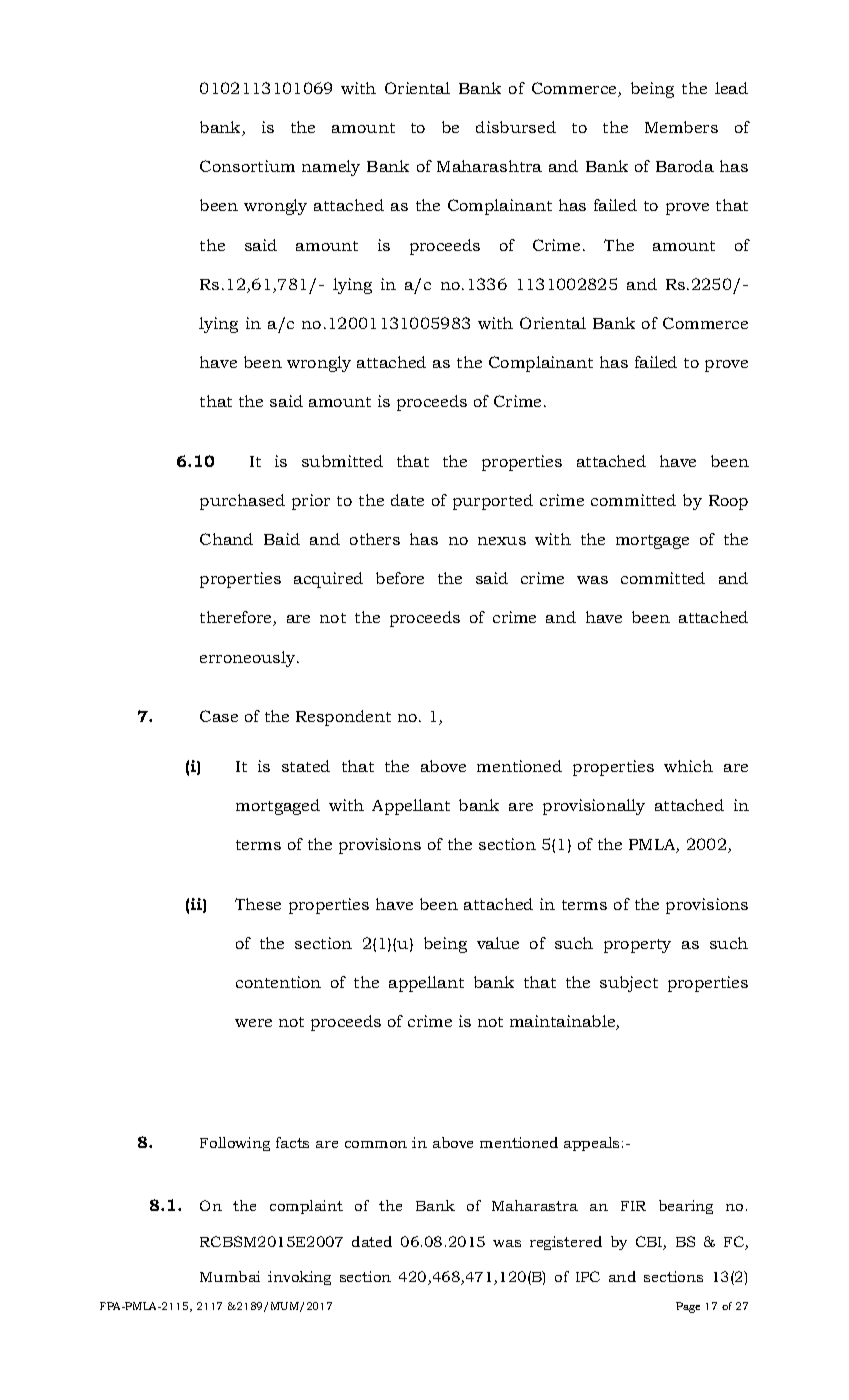  I want to click on Members, so click(681, 127).
